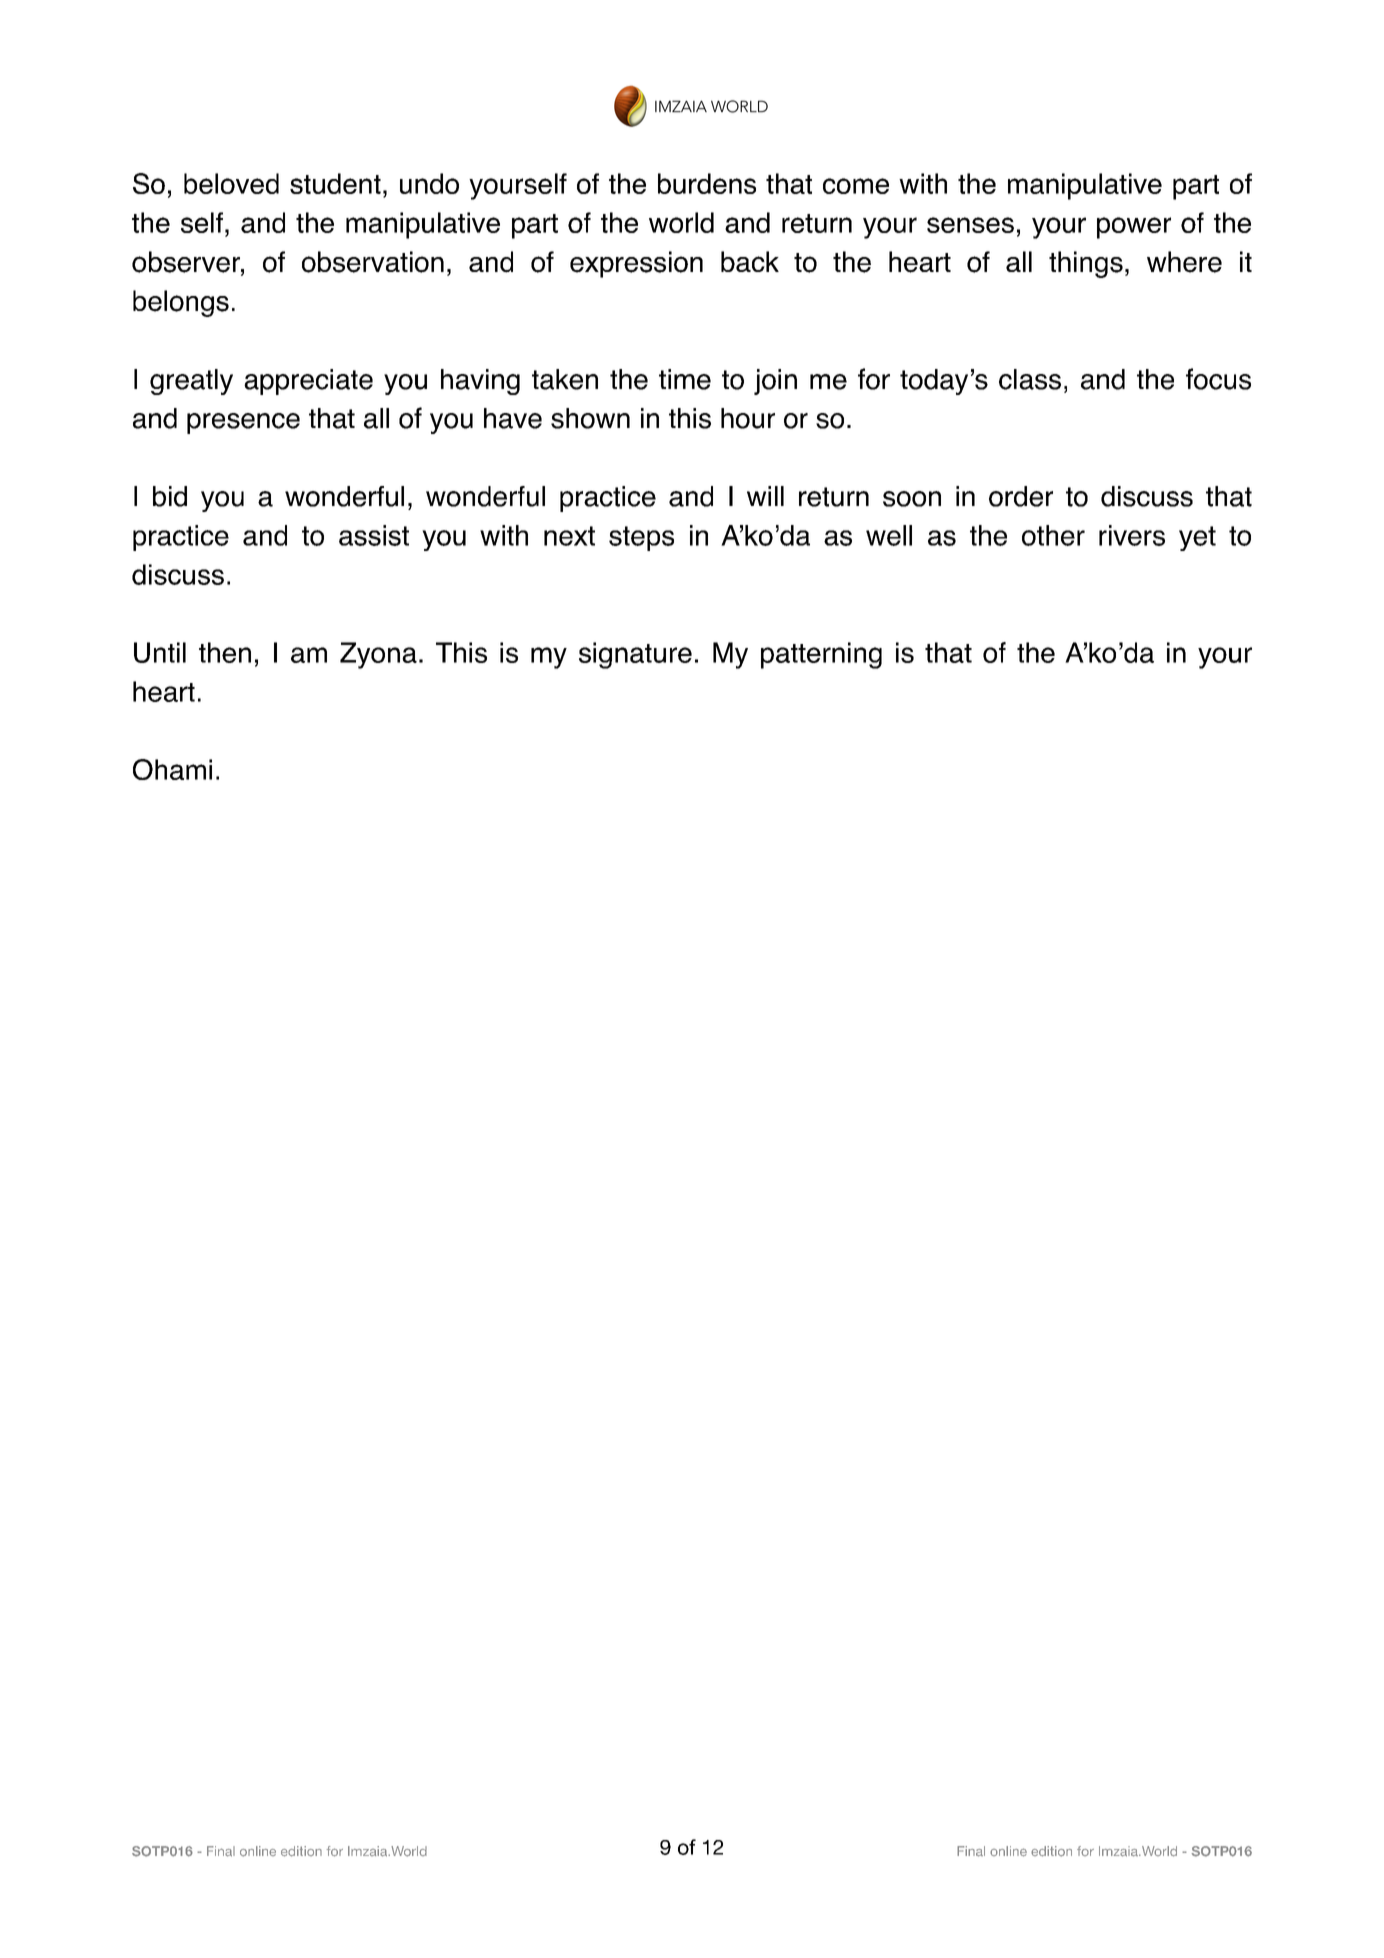 Image resolution: width=1384 pixels, height=1958 pixels. What do you see at coordinates (335, 183) in the screenshot?
I see `student` at bounding box center [335, 183].
